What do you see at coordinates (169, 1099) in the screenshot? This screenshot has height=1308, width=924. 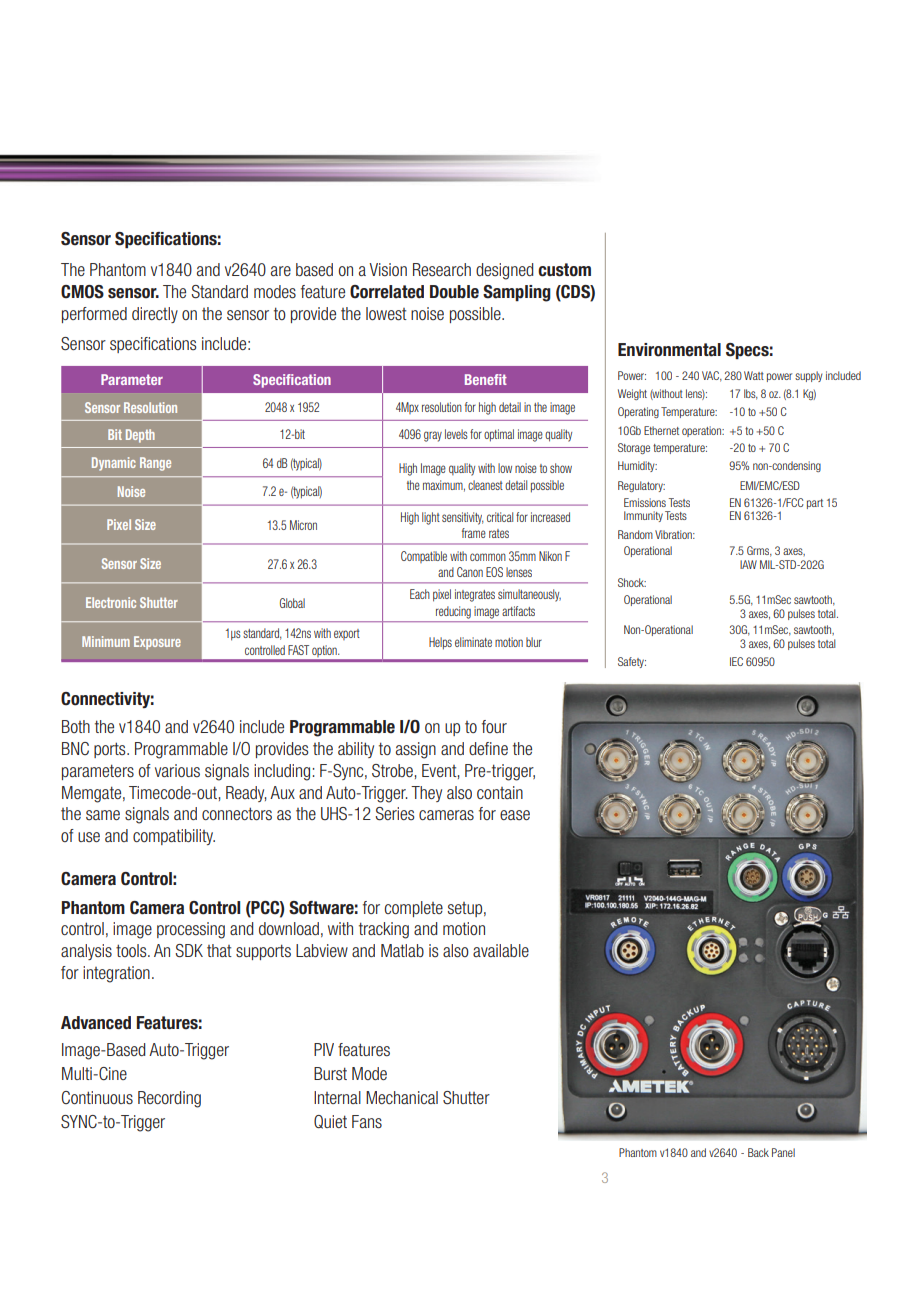 I see `Recording` at bounding box center [169, 1099].
